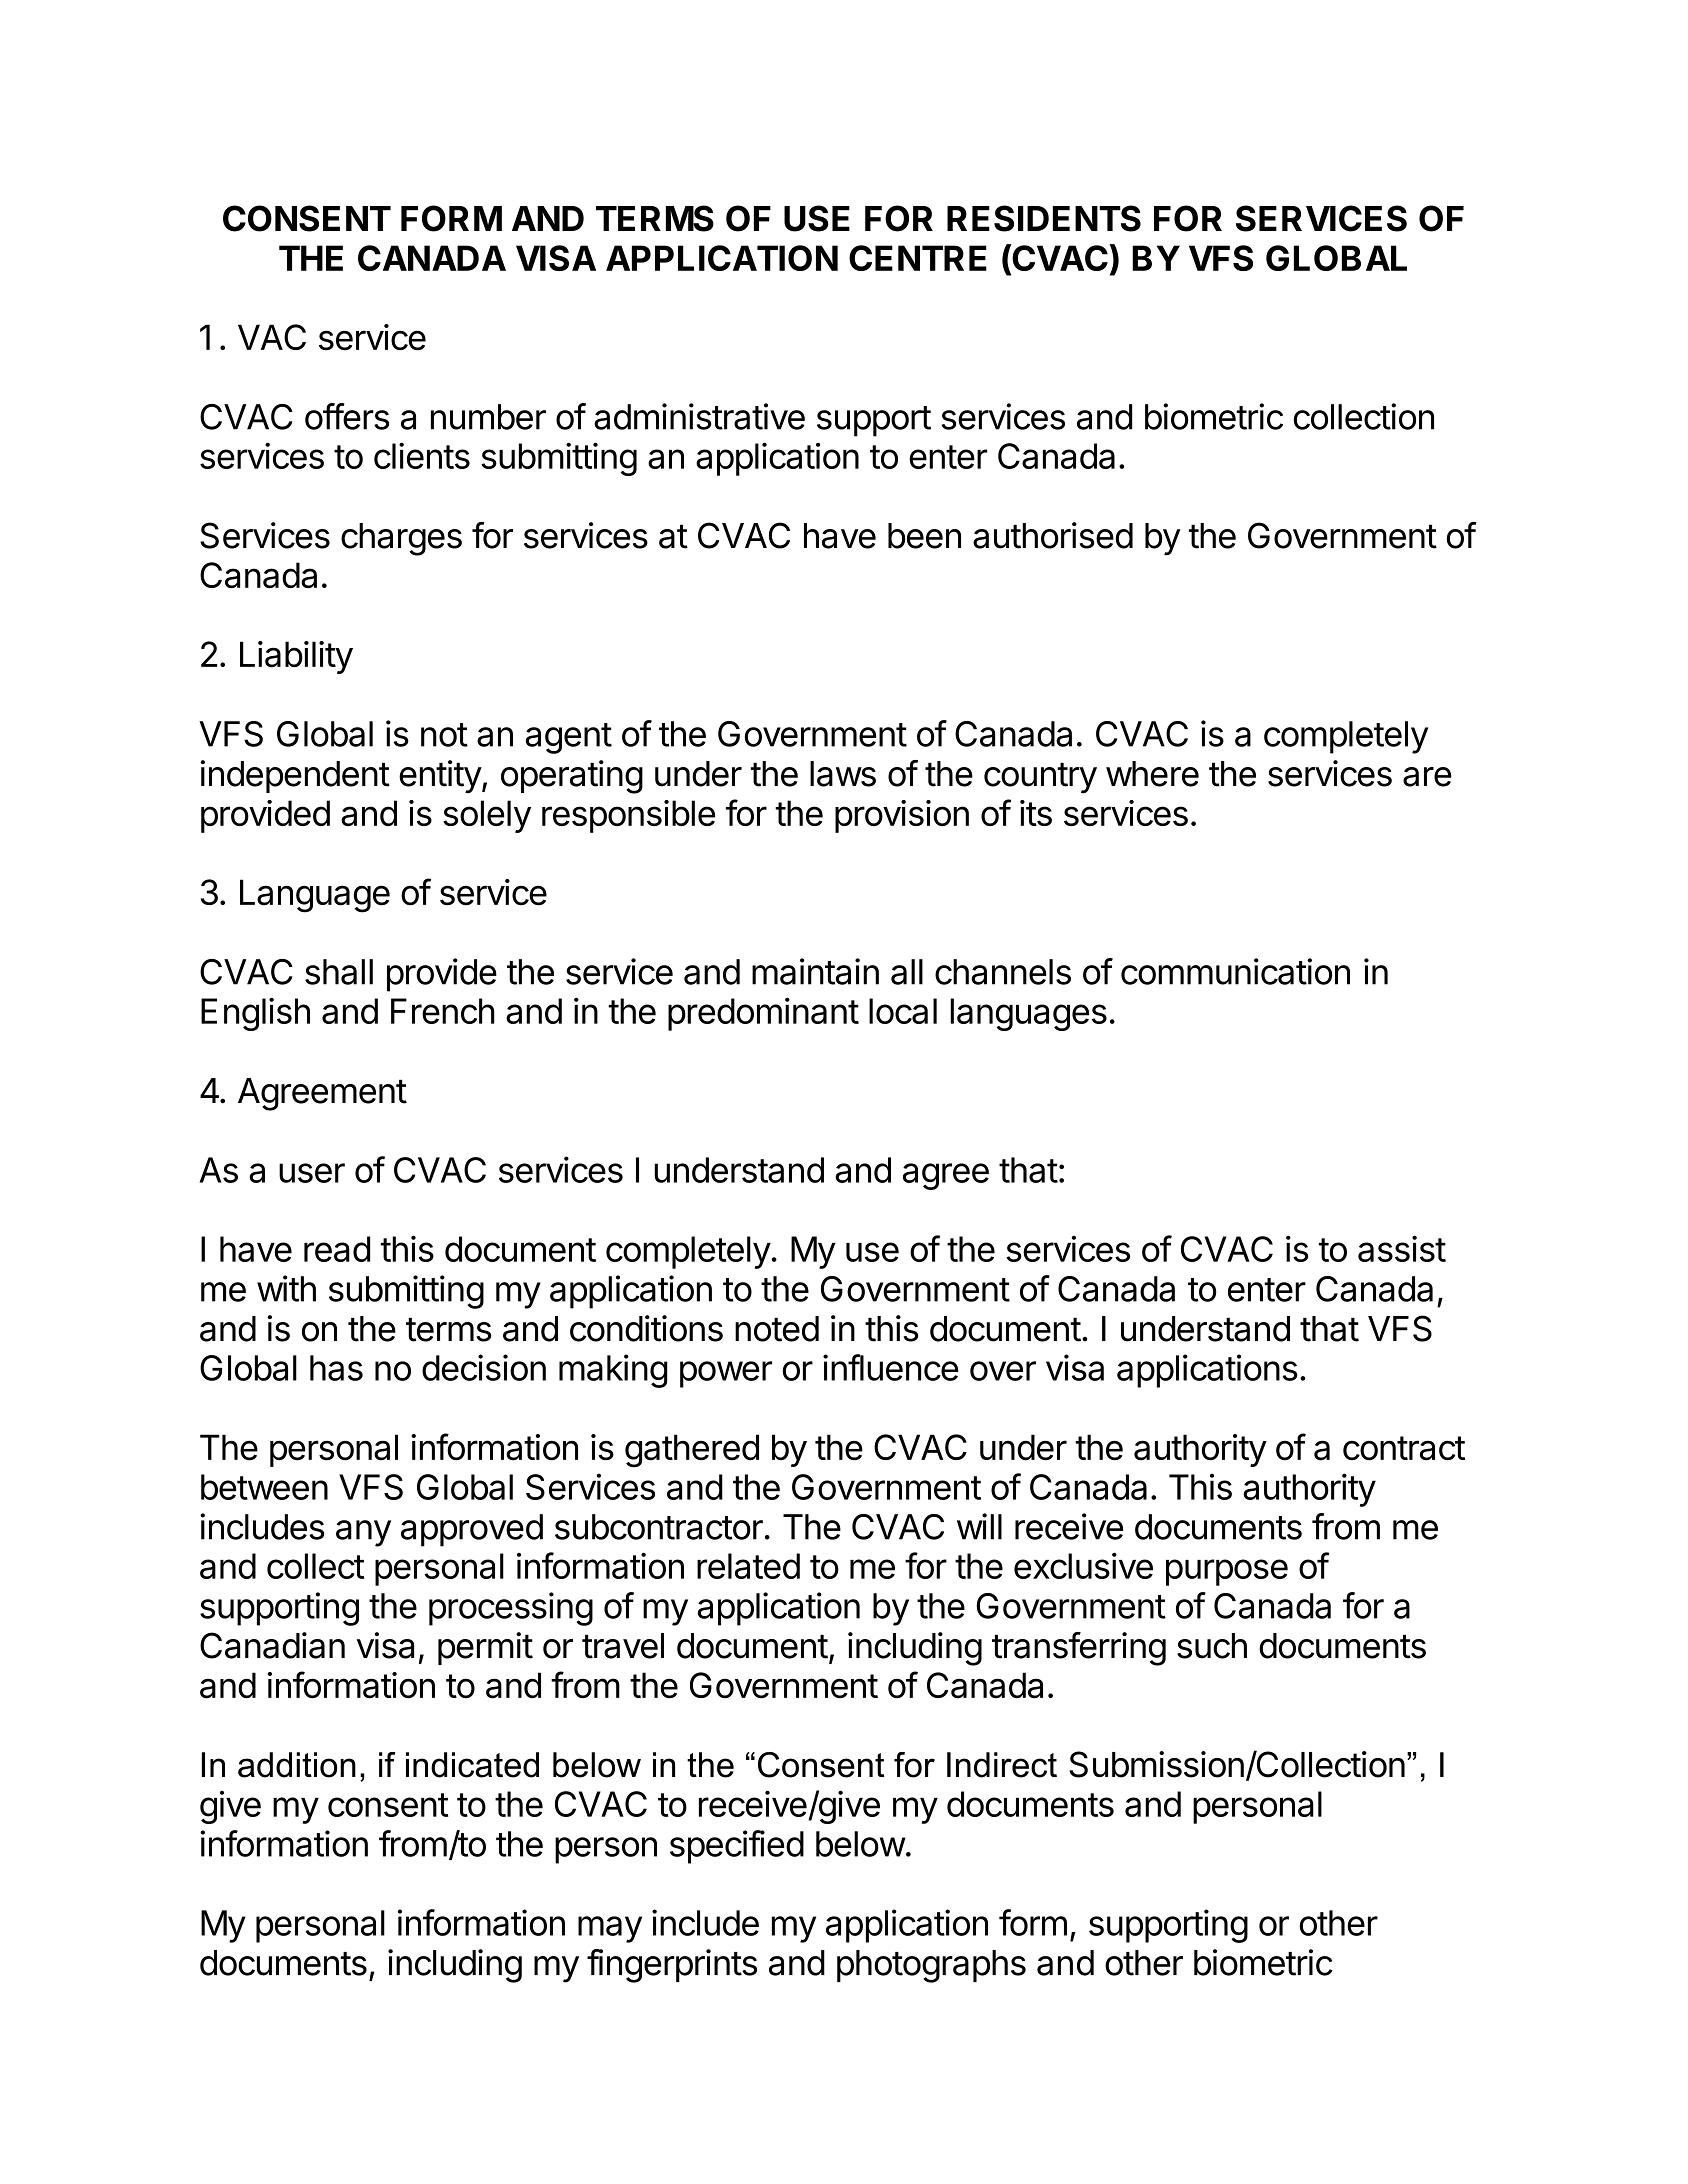 The height and width of the screenshot is (2184, 1688). I want to click on related, so click(748, 1566).
